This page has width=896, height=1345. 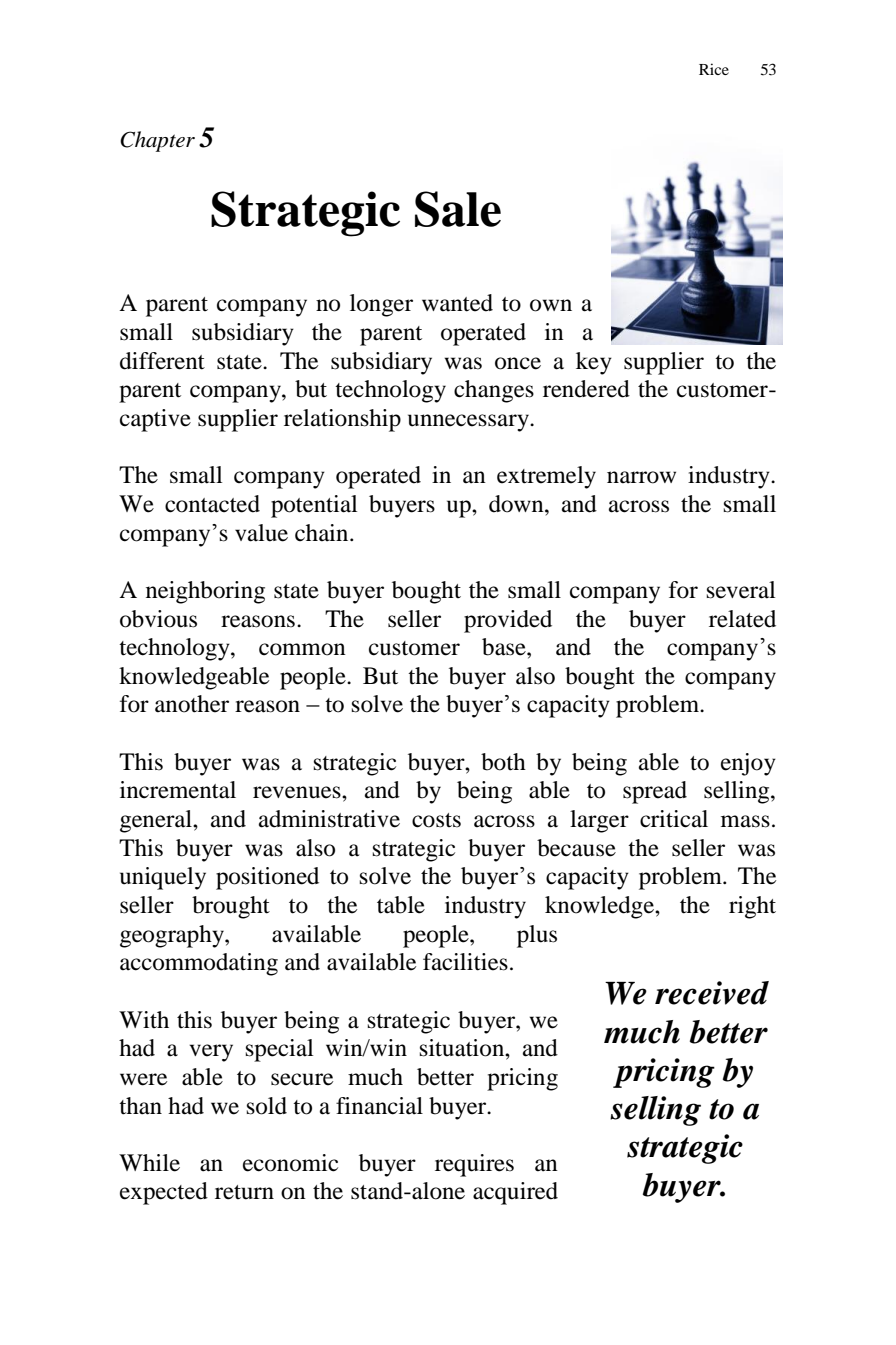 What do you see at coordinates (157, 141) in the page?
I see `Chapter` at bounding box center [157, 141].
